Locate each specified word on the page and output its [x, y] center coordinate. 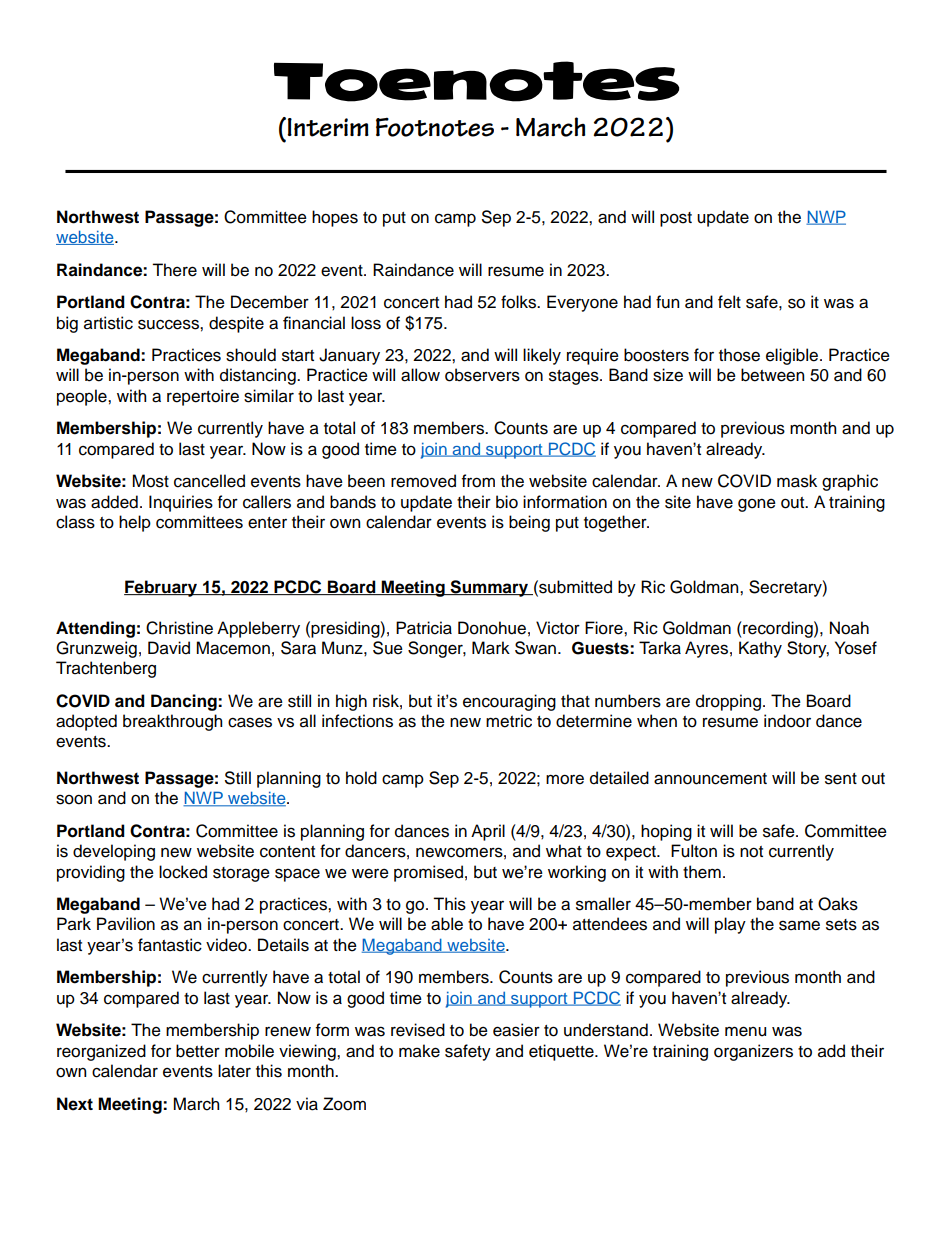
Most [150, 481]
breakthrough [172, 722]
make [419, 1051]
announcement [710, 779]
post [676, 219]
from [478, 481]
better [198, 1051]
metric [509, 721]
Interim [328, 127]
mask [797, 481]
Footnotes [435, 127]
